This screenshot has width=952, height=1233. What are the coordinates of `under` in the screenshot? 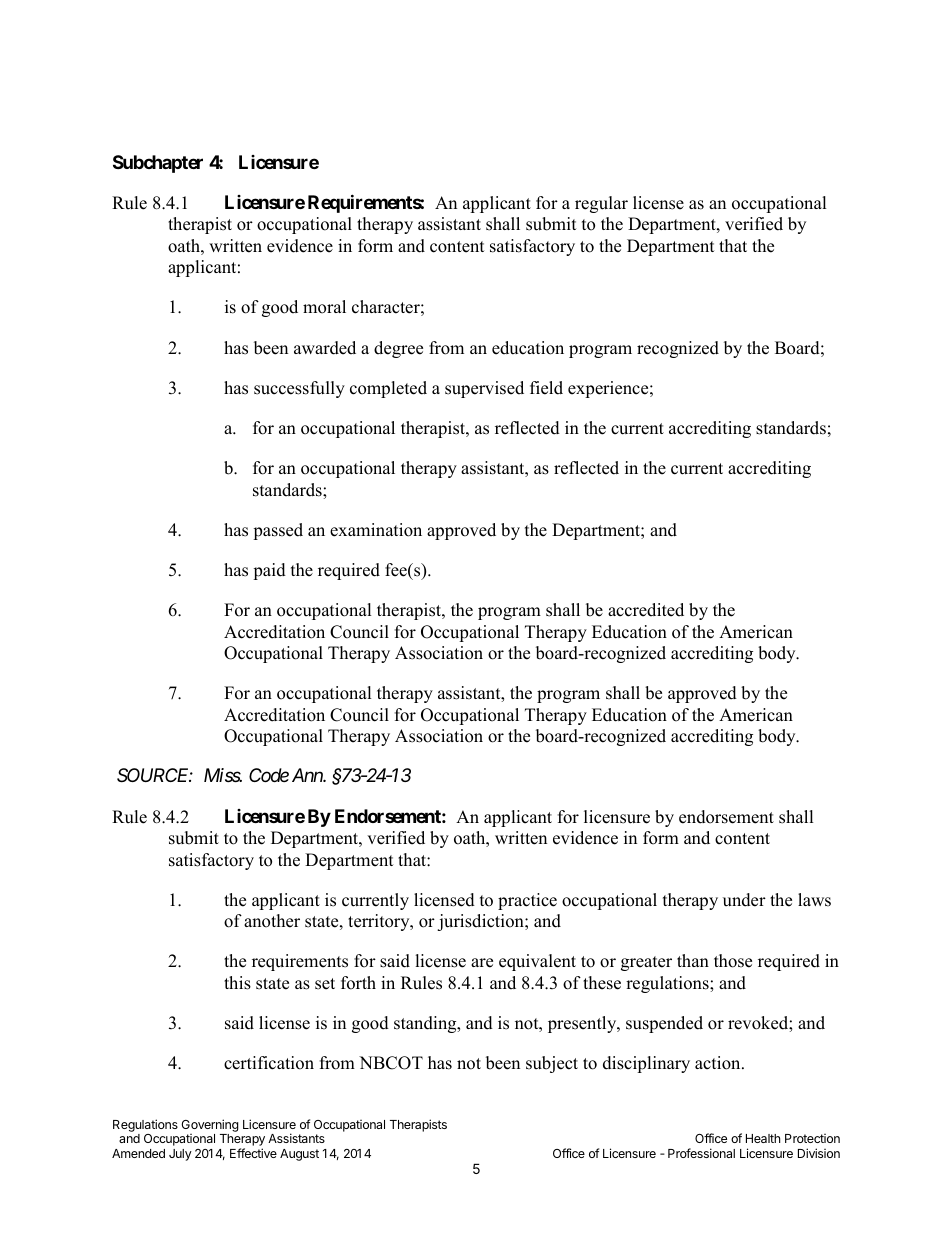 It's located at (744, 900).
